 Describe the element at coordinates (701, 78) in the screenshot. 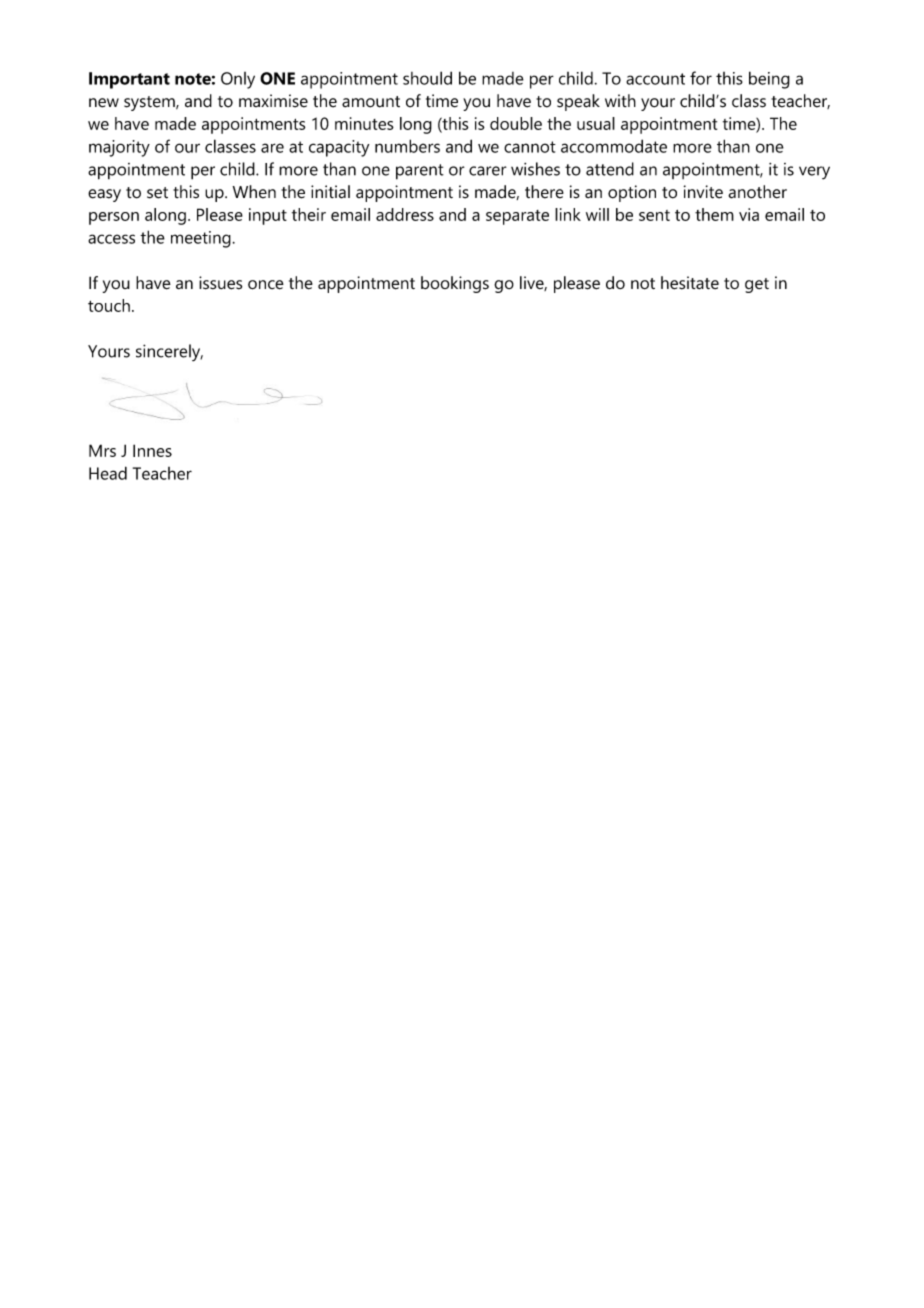

I see `for` at that location.
